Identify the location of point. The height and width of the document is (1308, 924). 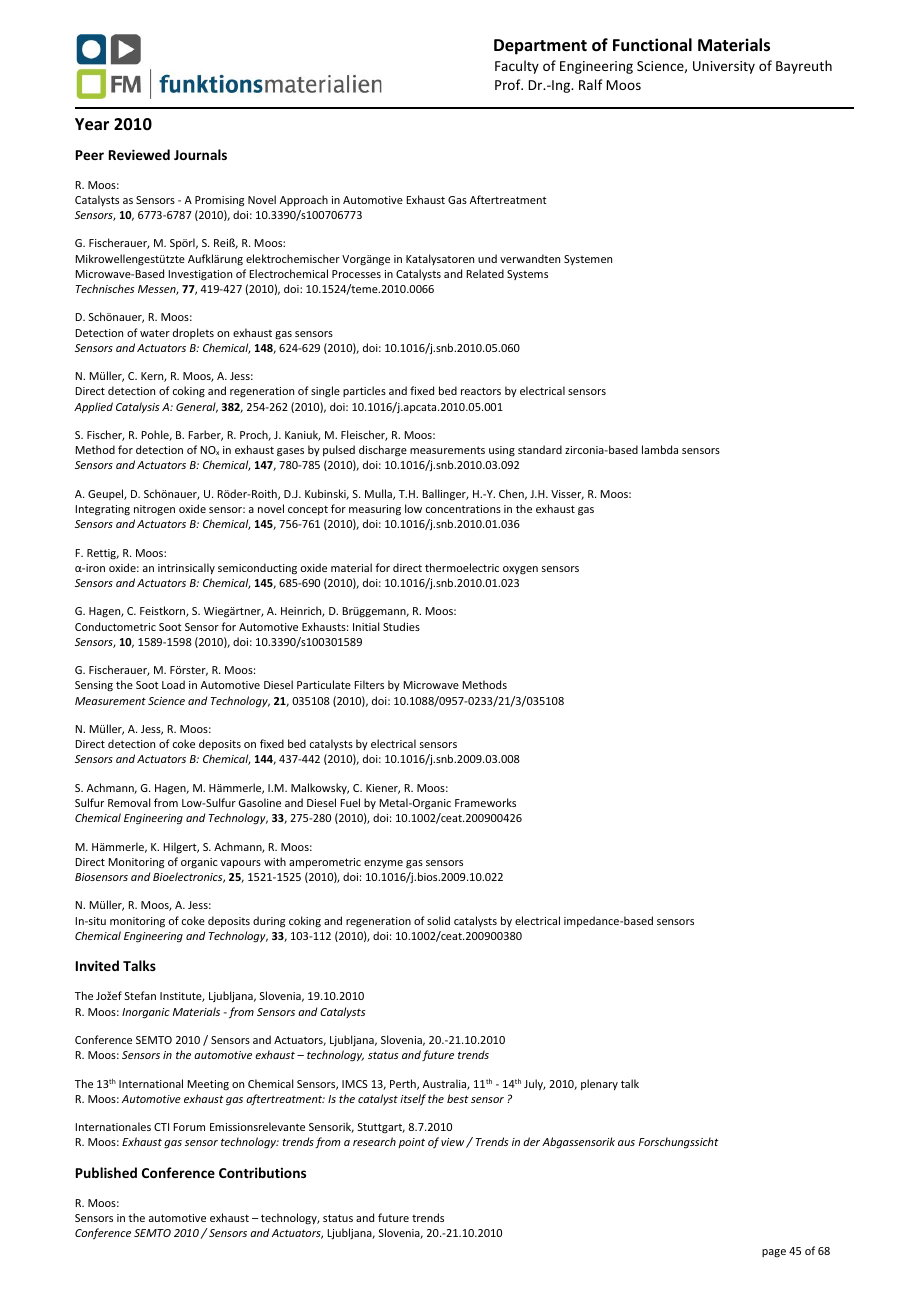
(411, 1143).
